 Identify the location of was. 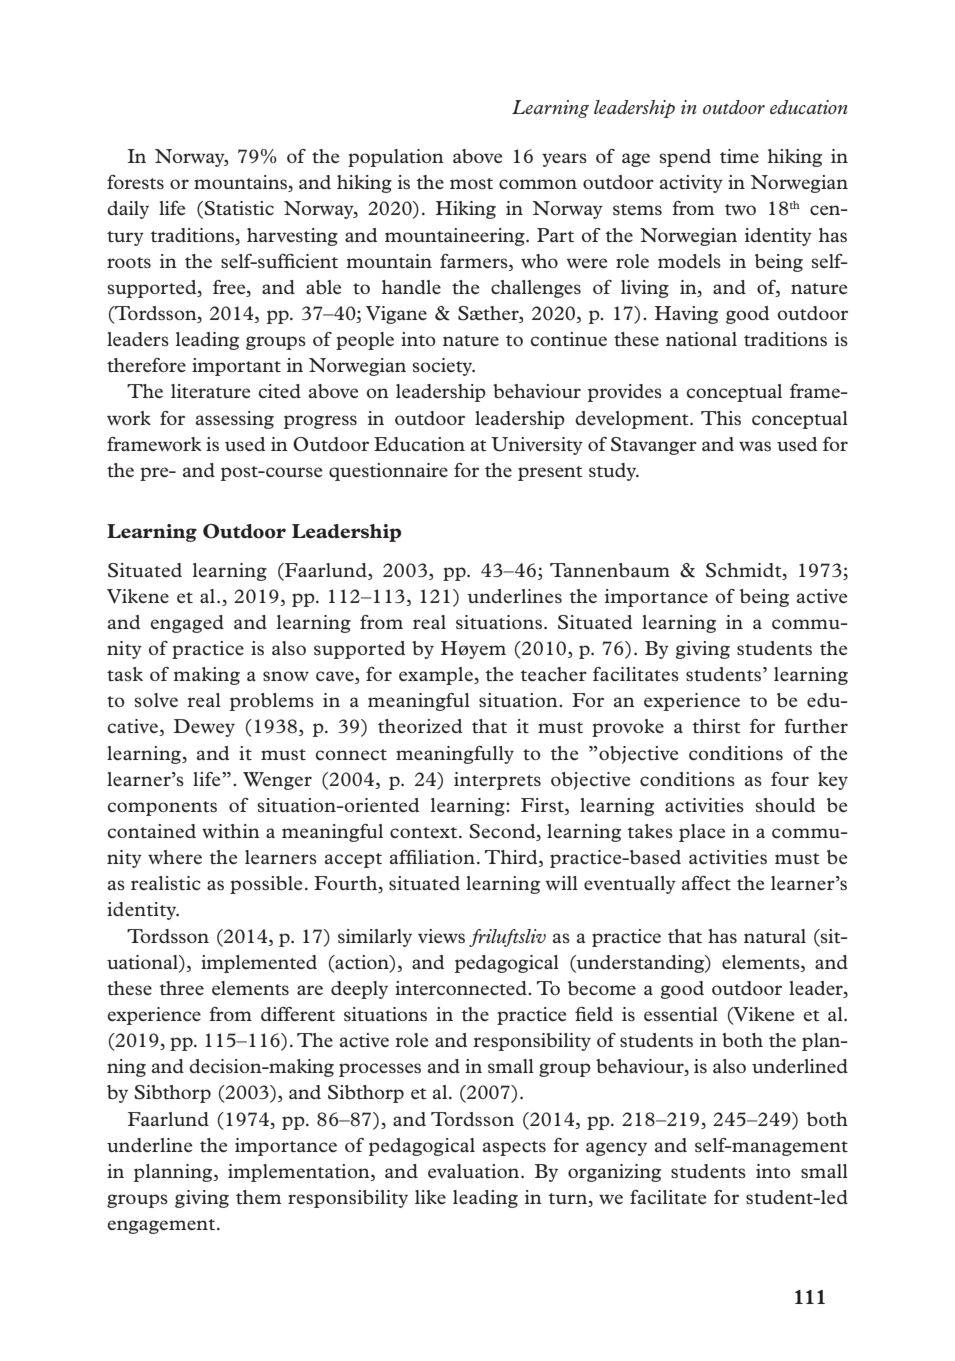
(755, 446).
